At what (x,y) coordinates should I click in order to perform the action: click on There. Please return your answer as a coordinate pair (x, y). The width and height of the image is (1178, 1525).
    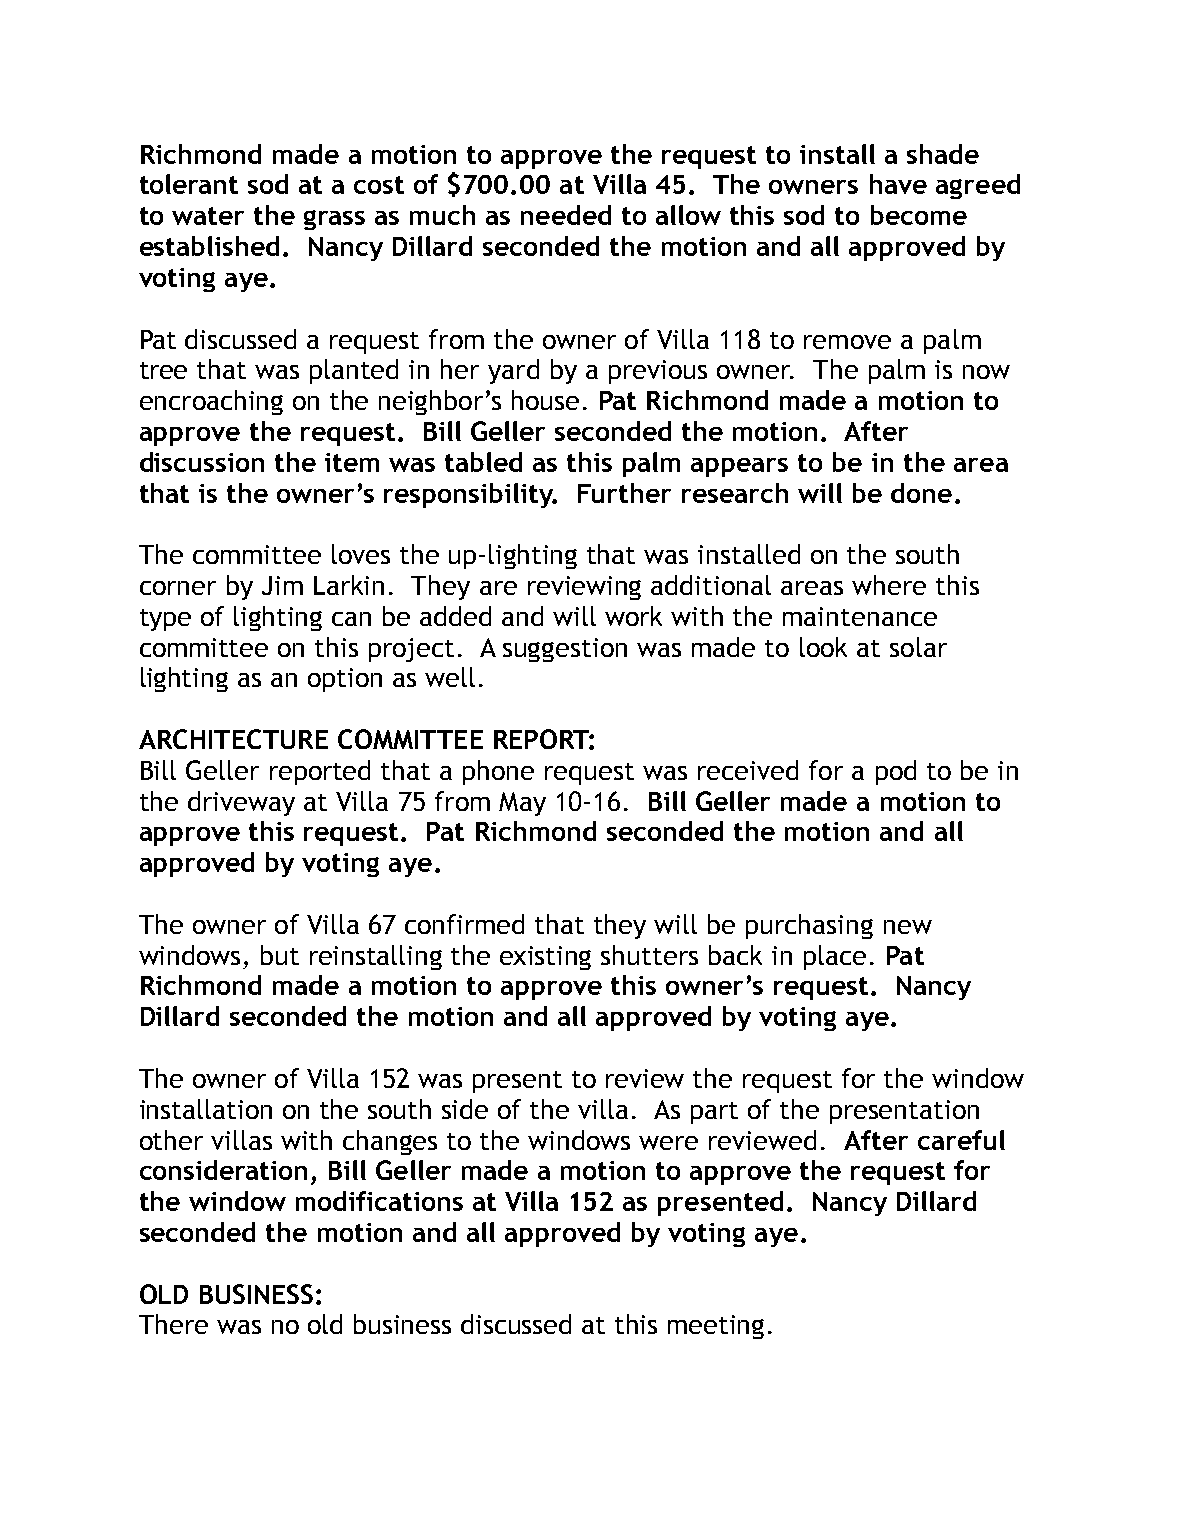
    Looking at the image, I should click on (173, 1324).
